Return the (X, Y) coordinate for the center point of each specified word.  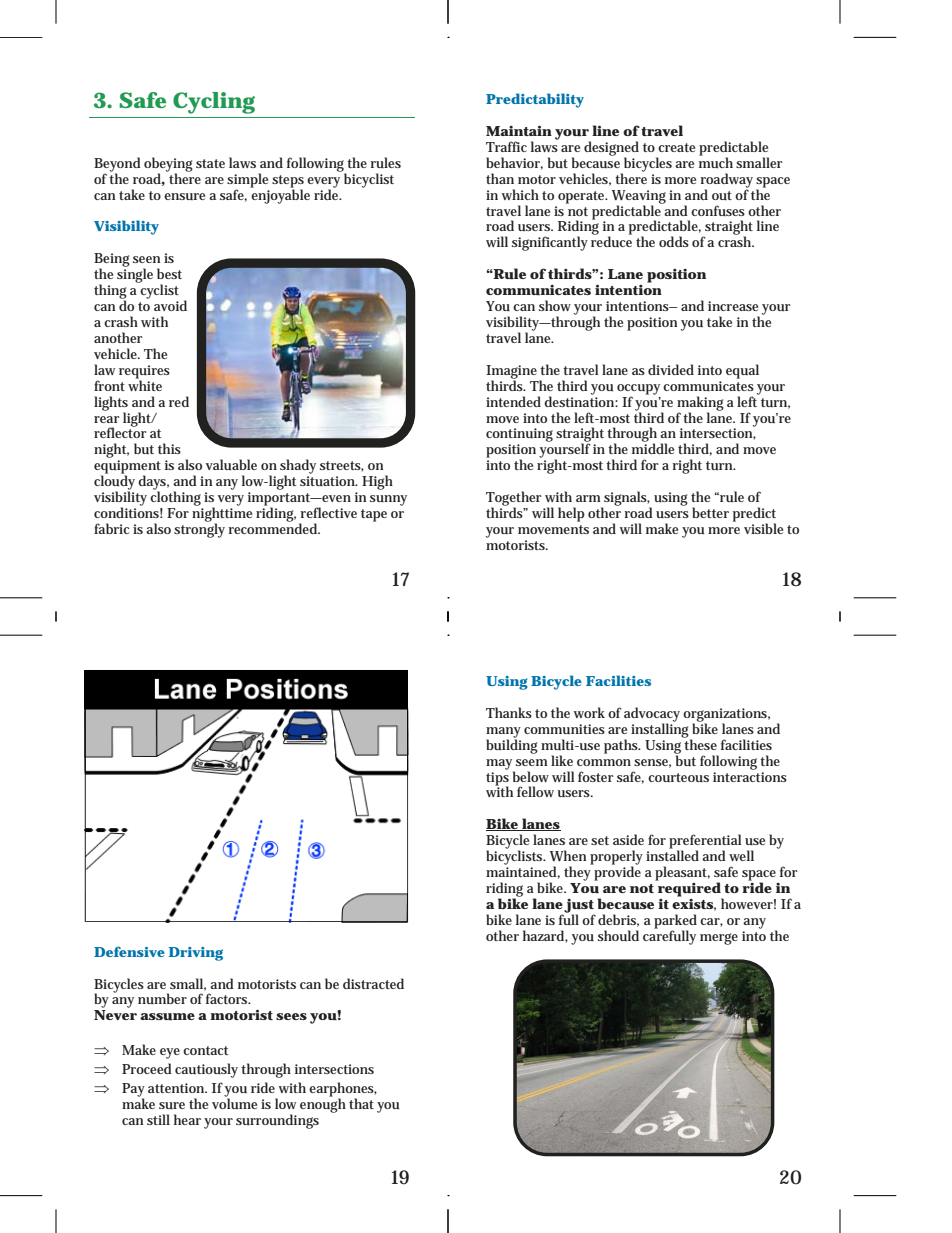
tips (497, 779)
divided (671, 369)
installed (672, 854)
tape (374, 515)
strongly (199, 529)
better (710, 512)
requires (144, 373)
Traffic (506, 146)
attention (177, 1088)
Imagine (513, 373)
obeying (168, 165)
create (676, 147)
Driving (196, 954)
